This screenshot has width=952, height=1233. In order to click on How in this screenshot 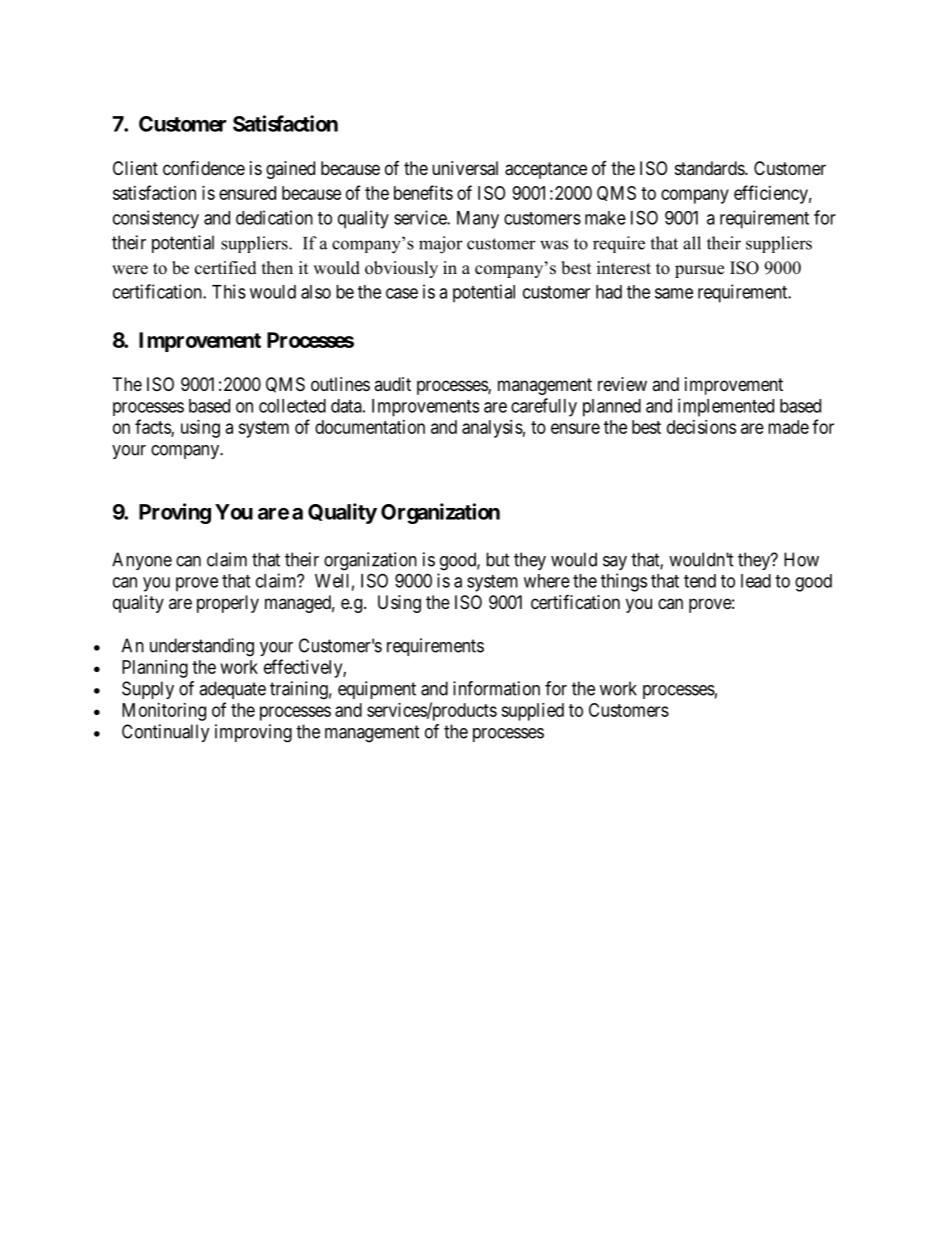, I will do `click(801, 559)`.
